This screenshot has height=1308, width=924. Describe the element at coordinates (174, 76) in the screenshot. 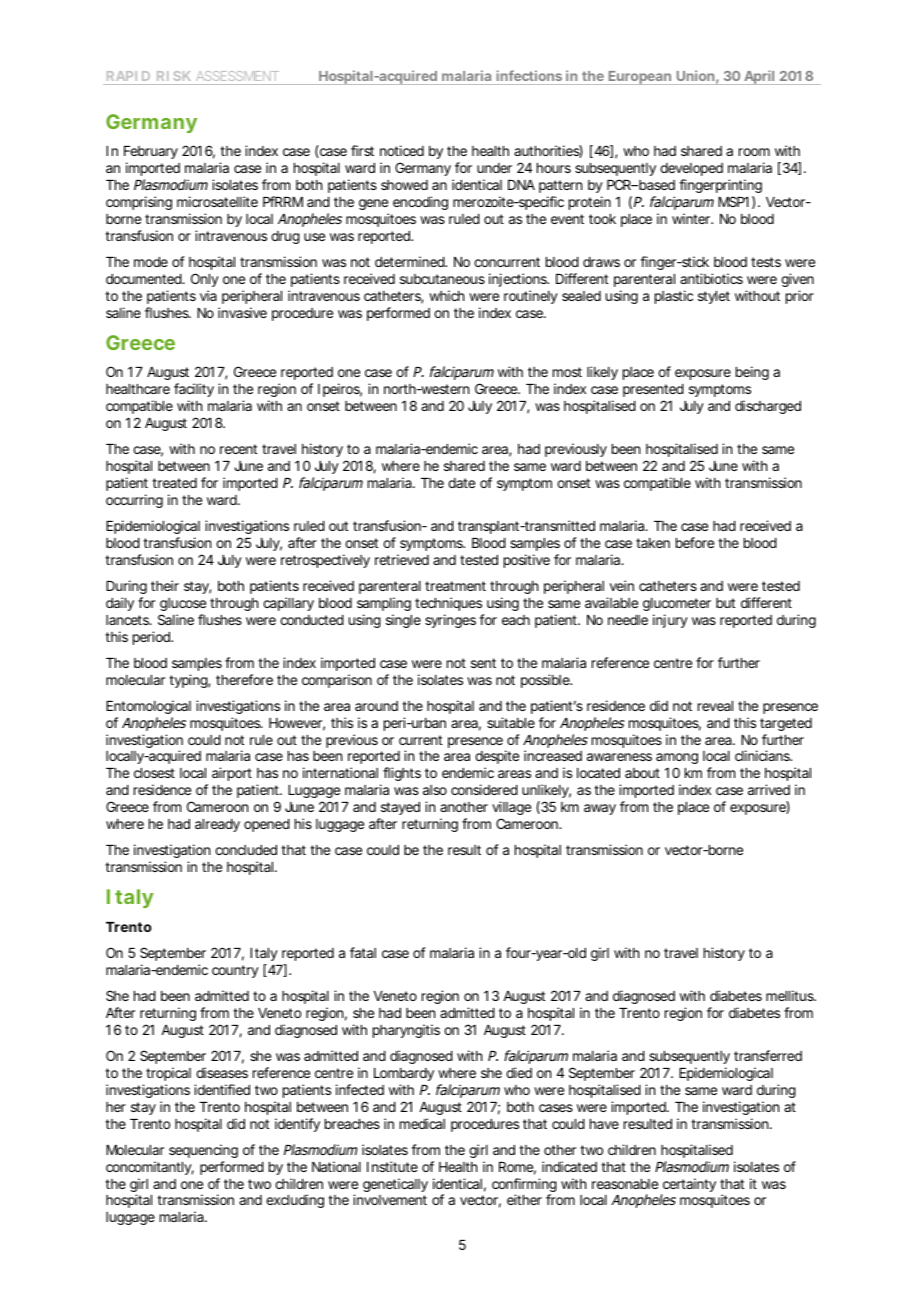

I see `RISK` at that location.
